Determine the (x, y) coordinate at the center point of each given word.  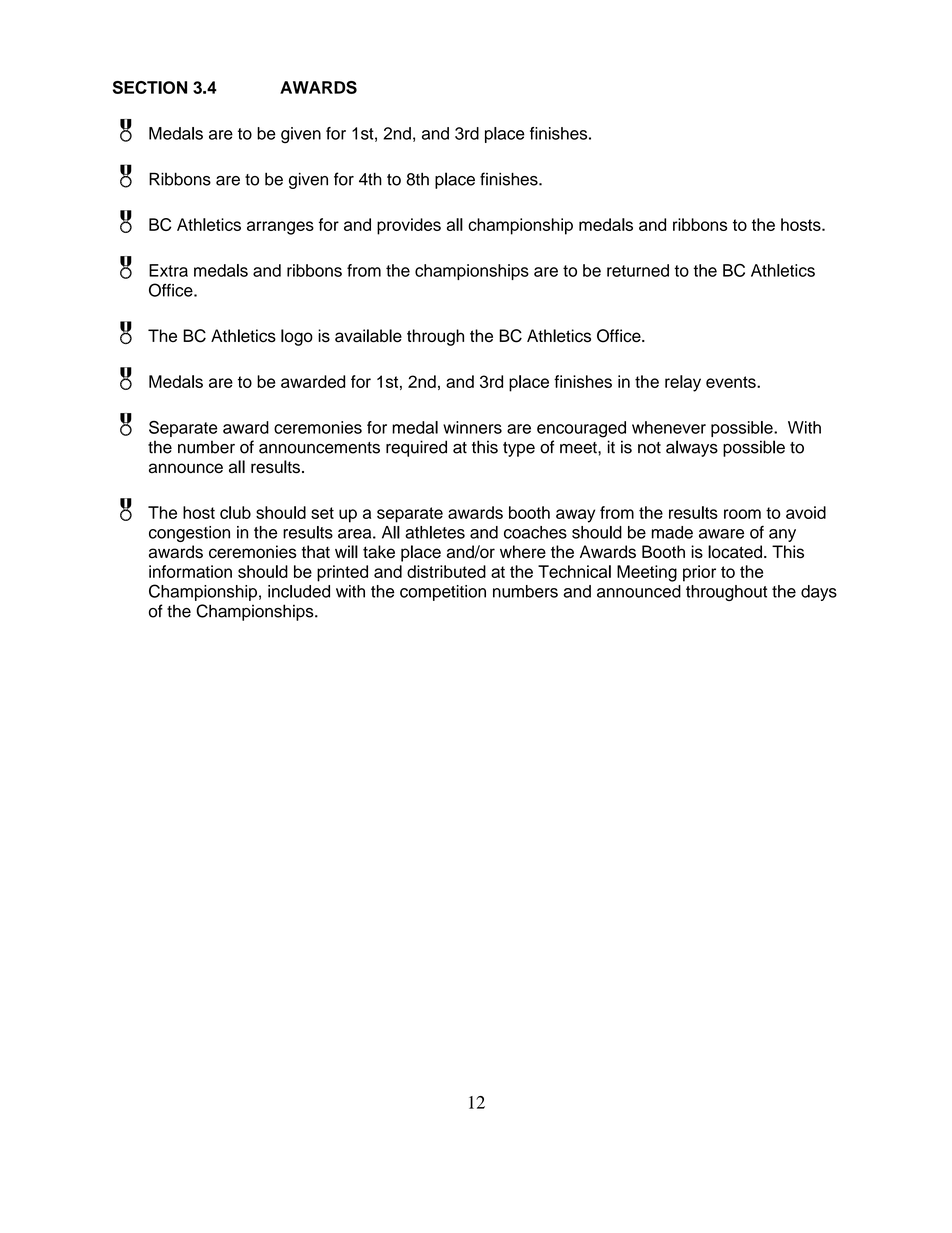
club (235, 512)
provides (409, 226)
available (368, 336)
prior (699, 573)
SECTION (150, 87)
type (519, 449)
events (732, 382)
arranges (280, 228)
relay (683, 383)
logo (297, 337)
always (692, 448)
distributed (446, 571)
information (190, 571)
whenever (669, 427)
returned (638, 270)
